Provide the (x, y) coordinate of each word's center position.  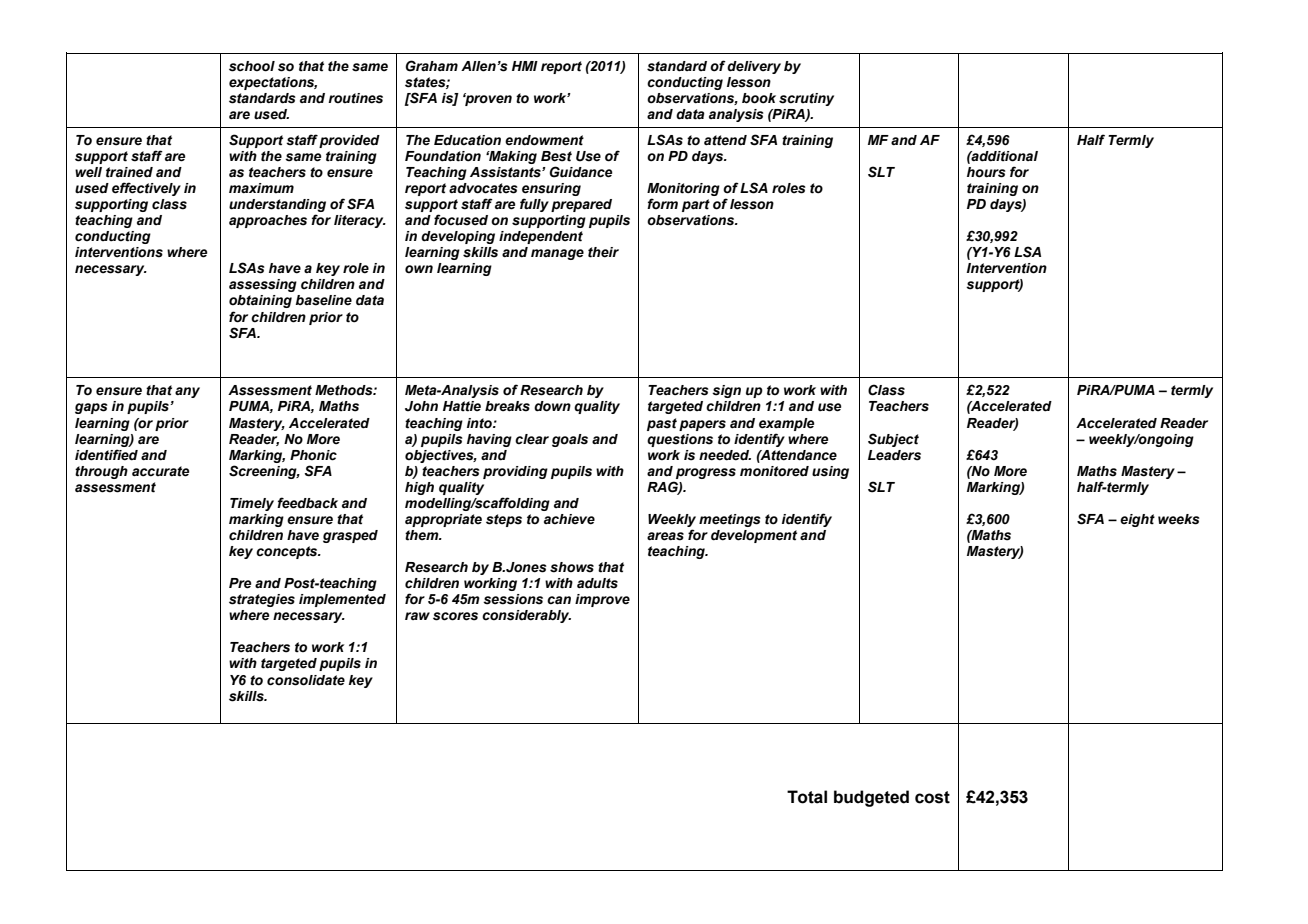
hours (986, 172)
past (662, 424)
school (252, 66)
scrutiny (806, 99)
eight (1137, 520)
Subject (893, 440)
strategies (262, 600)
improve (602, 600)
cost (932, 797)
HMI (525, 66)
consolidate (306, 680)
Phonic (313, 455)
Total (807, 797)
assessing (263, 285)
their (603, 252)
